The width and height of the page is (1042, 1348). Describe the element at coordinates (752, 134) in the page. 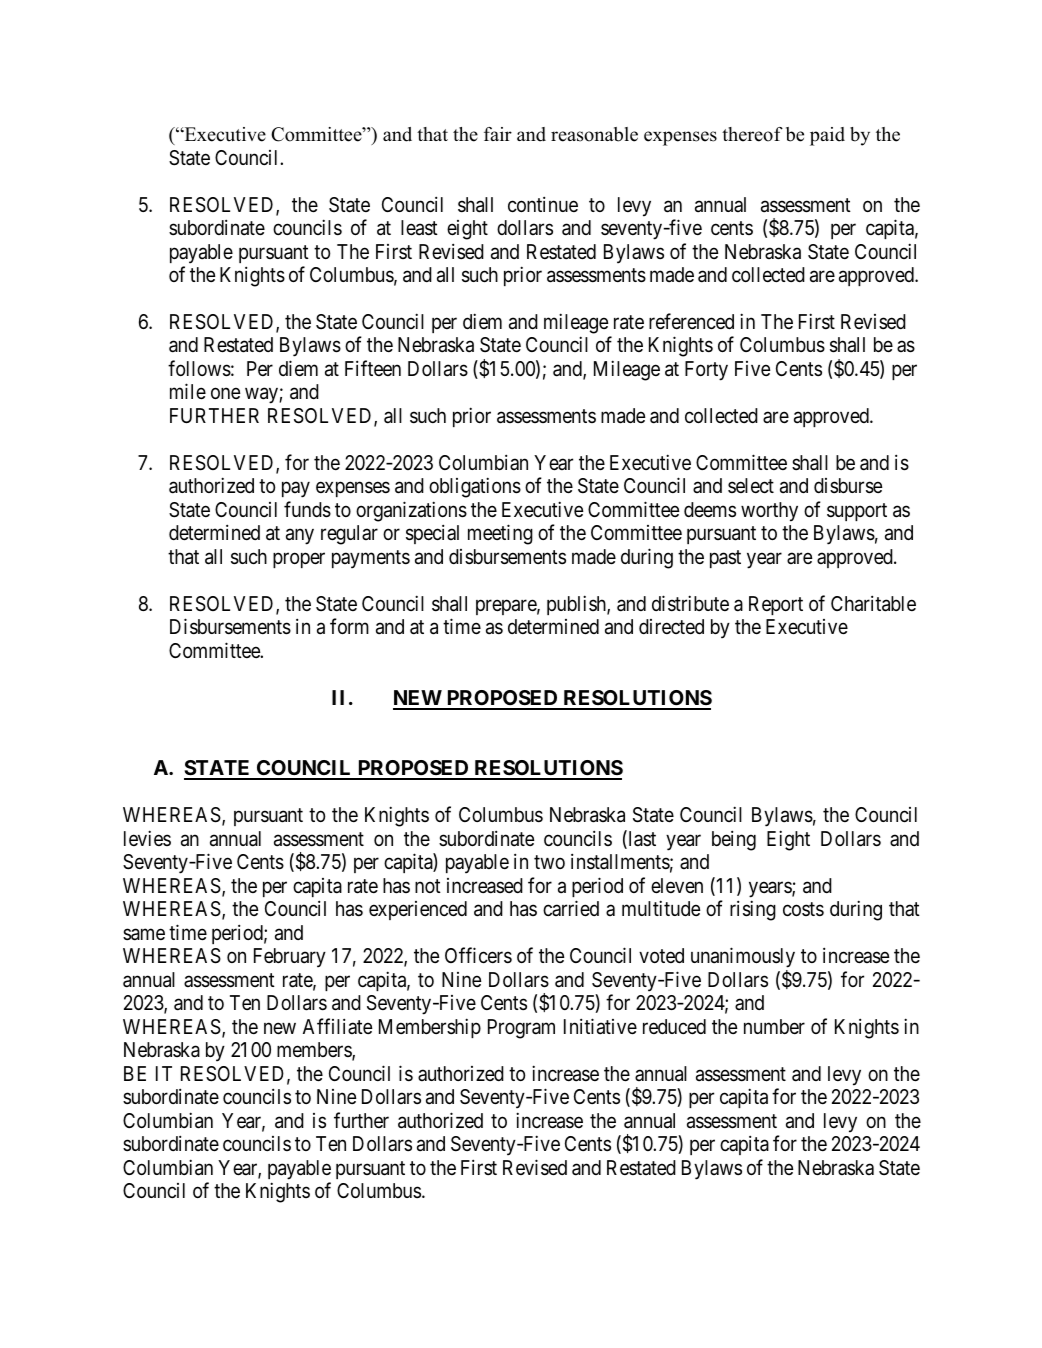

I see `thereof` at that location.
